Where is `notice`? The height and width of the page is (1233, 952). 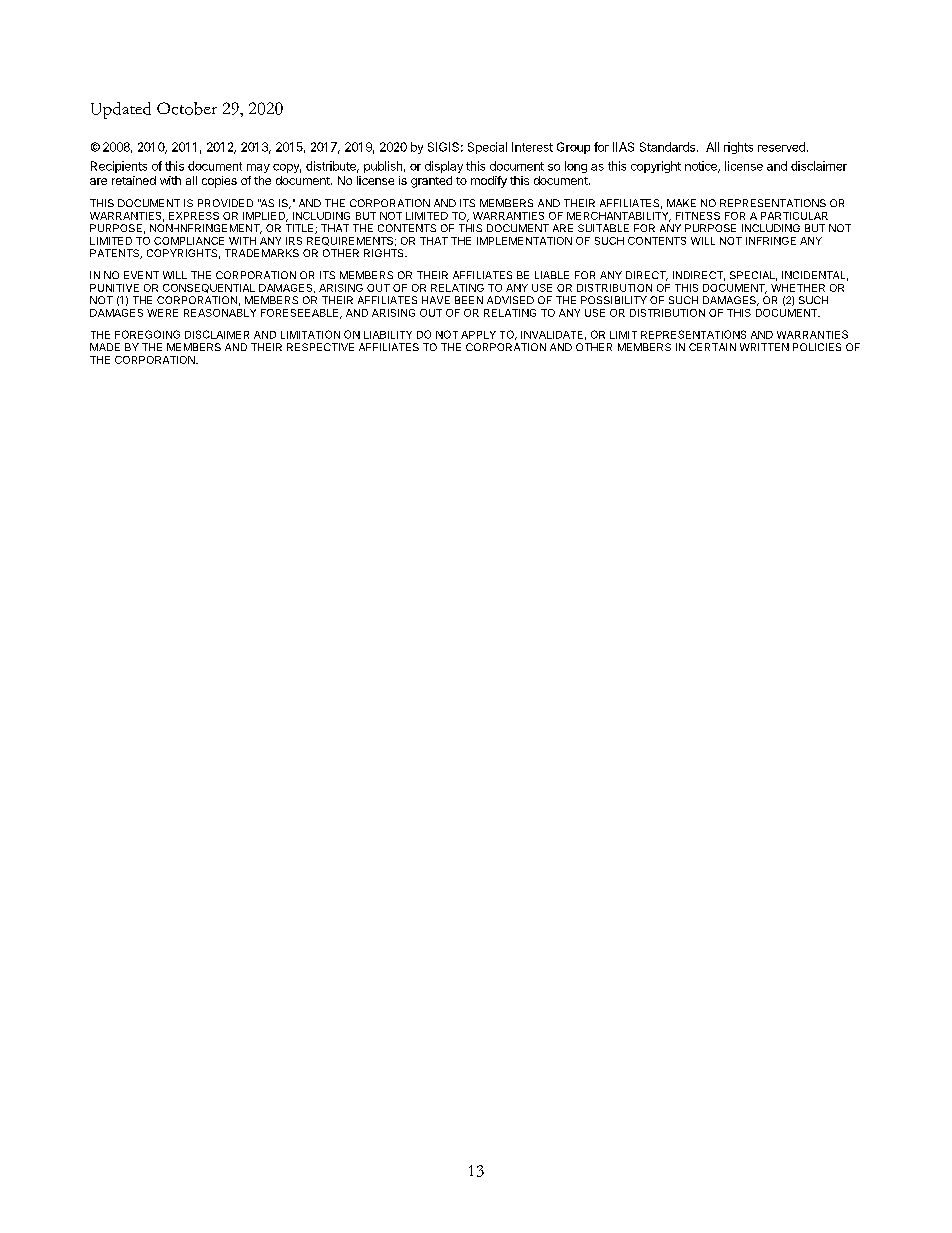
notice is located at coordinates (702, 167).
